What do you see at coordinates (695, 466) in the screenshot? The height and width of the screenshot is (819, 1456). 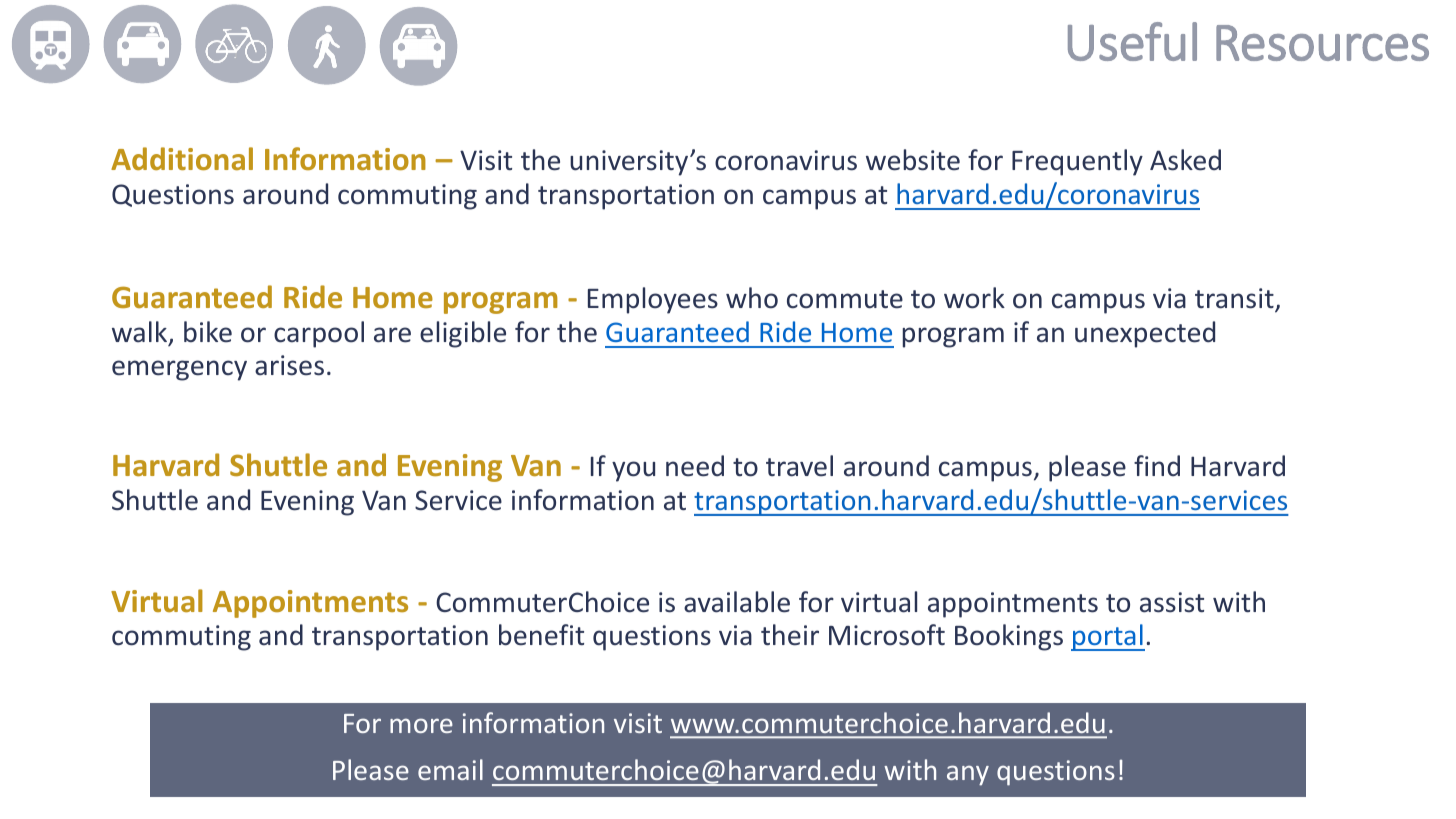 I see `need` at bounding box center [695, 466].
